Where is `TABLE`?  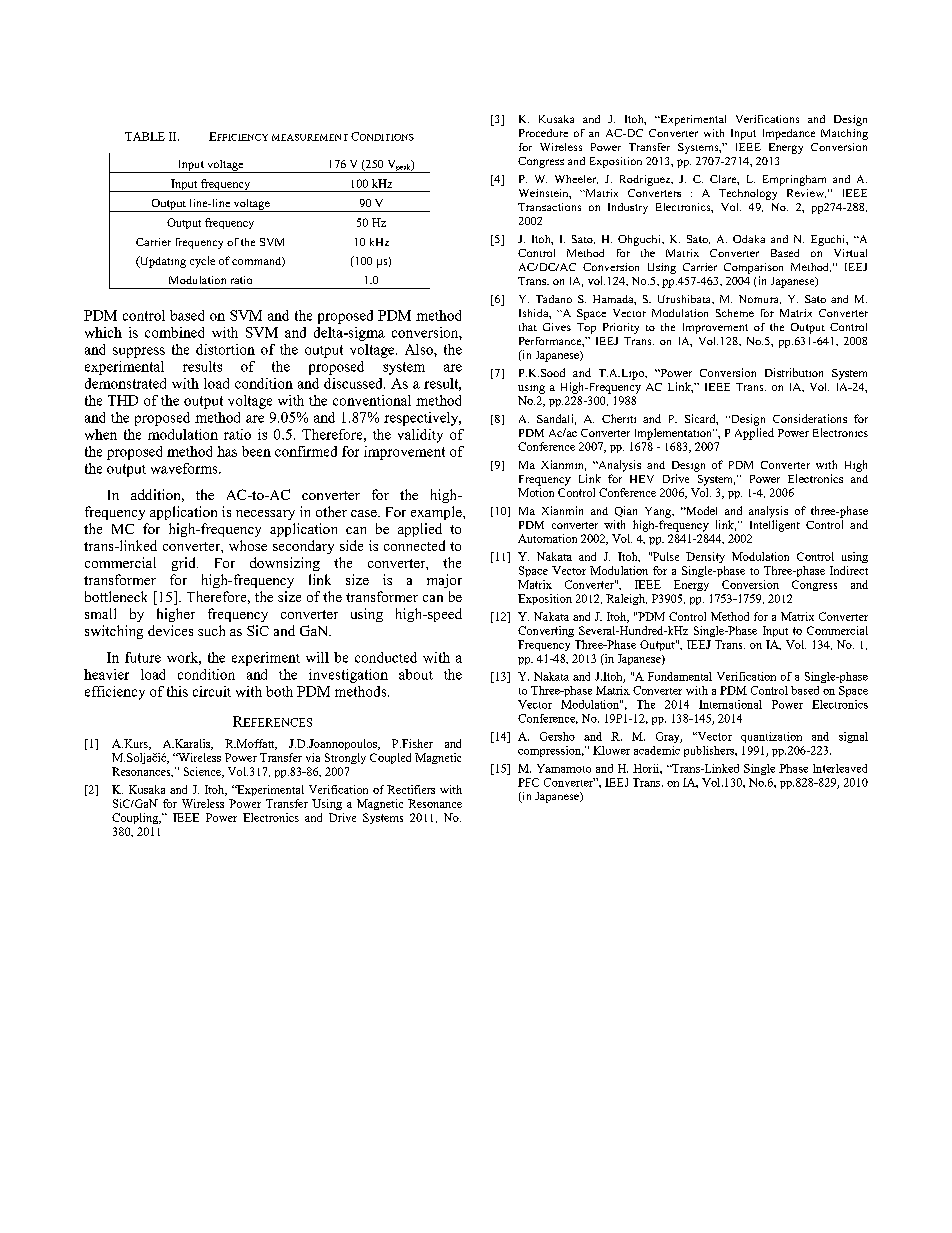 TABLE is located at coordinates (145, 136).
